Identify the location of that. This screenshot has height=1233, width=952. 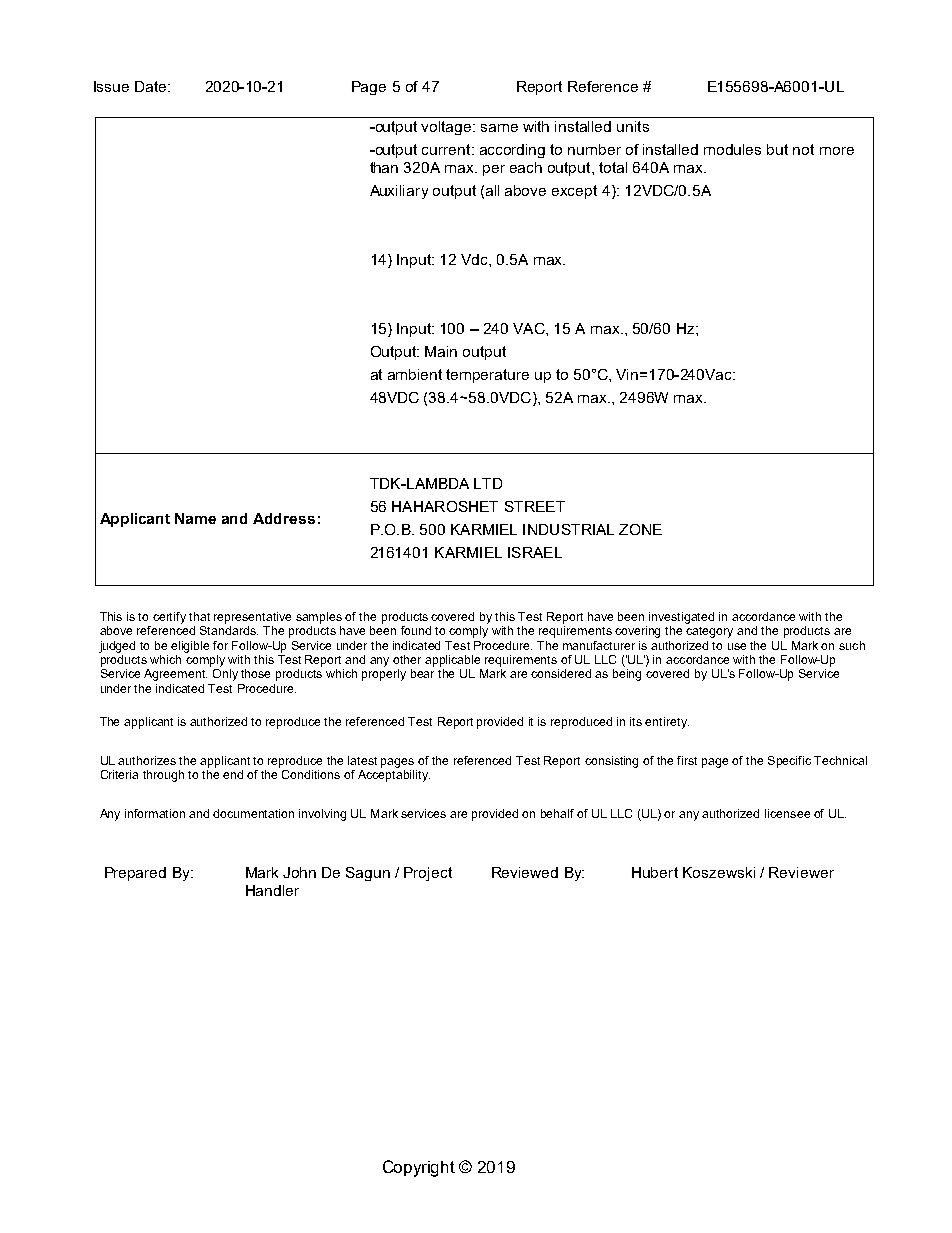
(199, 616).
